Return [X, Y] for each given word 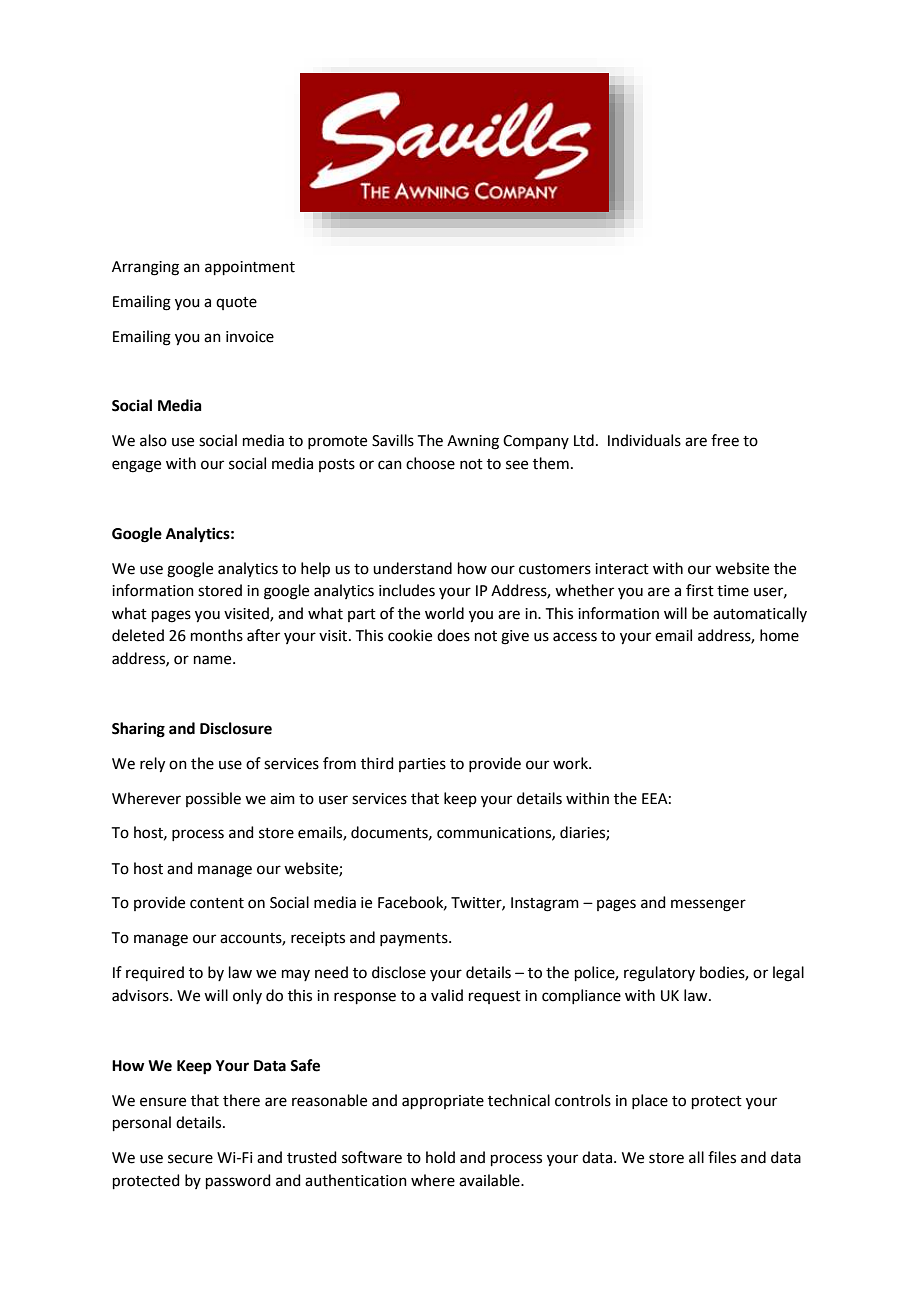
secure [190, 1159]
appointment [250, 268]
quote [236, 303]
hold [440, 1157]
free [725, 440]
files [722, 1157]
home [779, 635]
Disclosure [236, 728]
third [377, 763]
